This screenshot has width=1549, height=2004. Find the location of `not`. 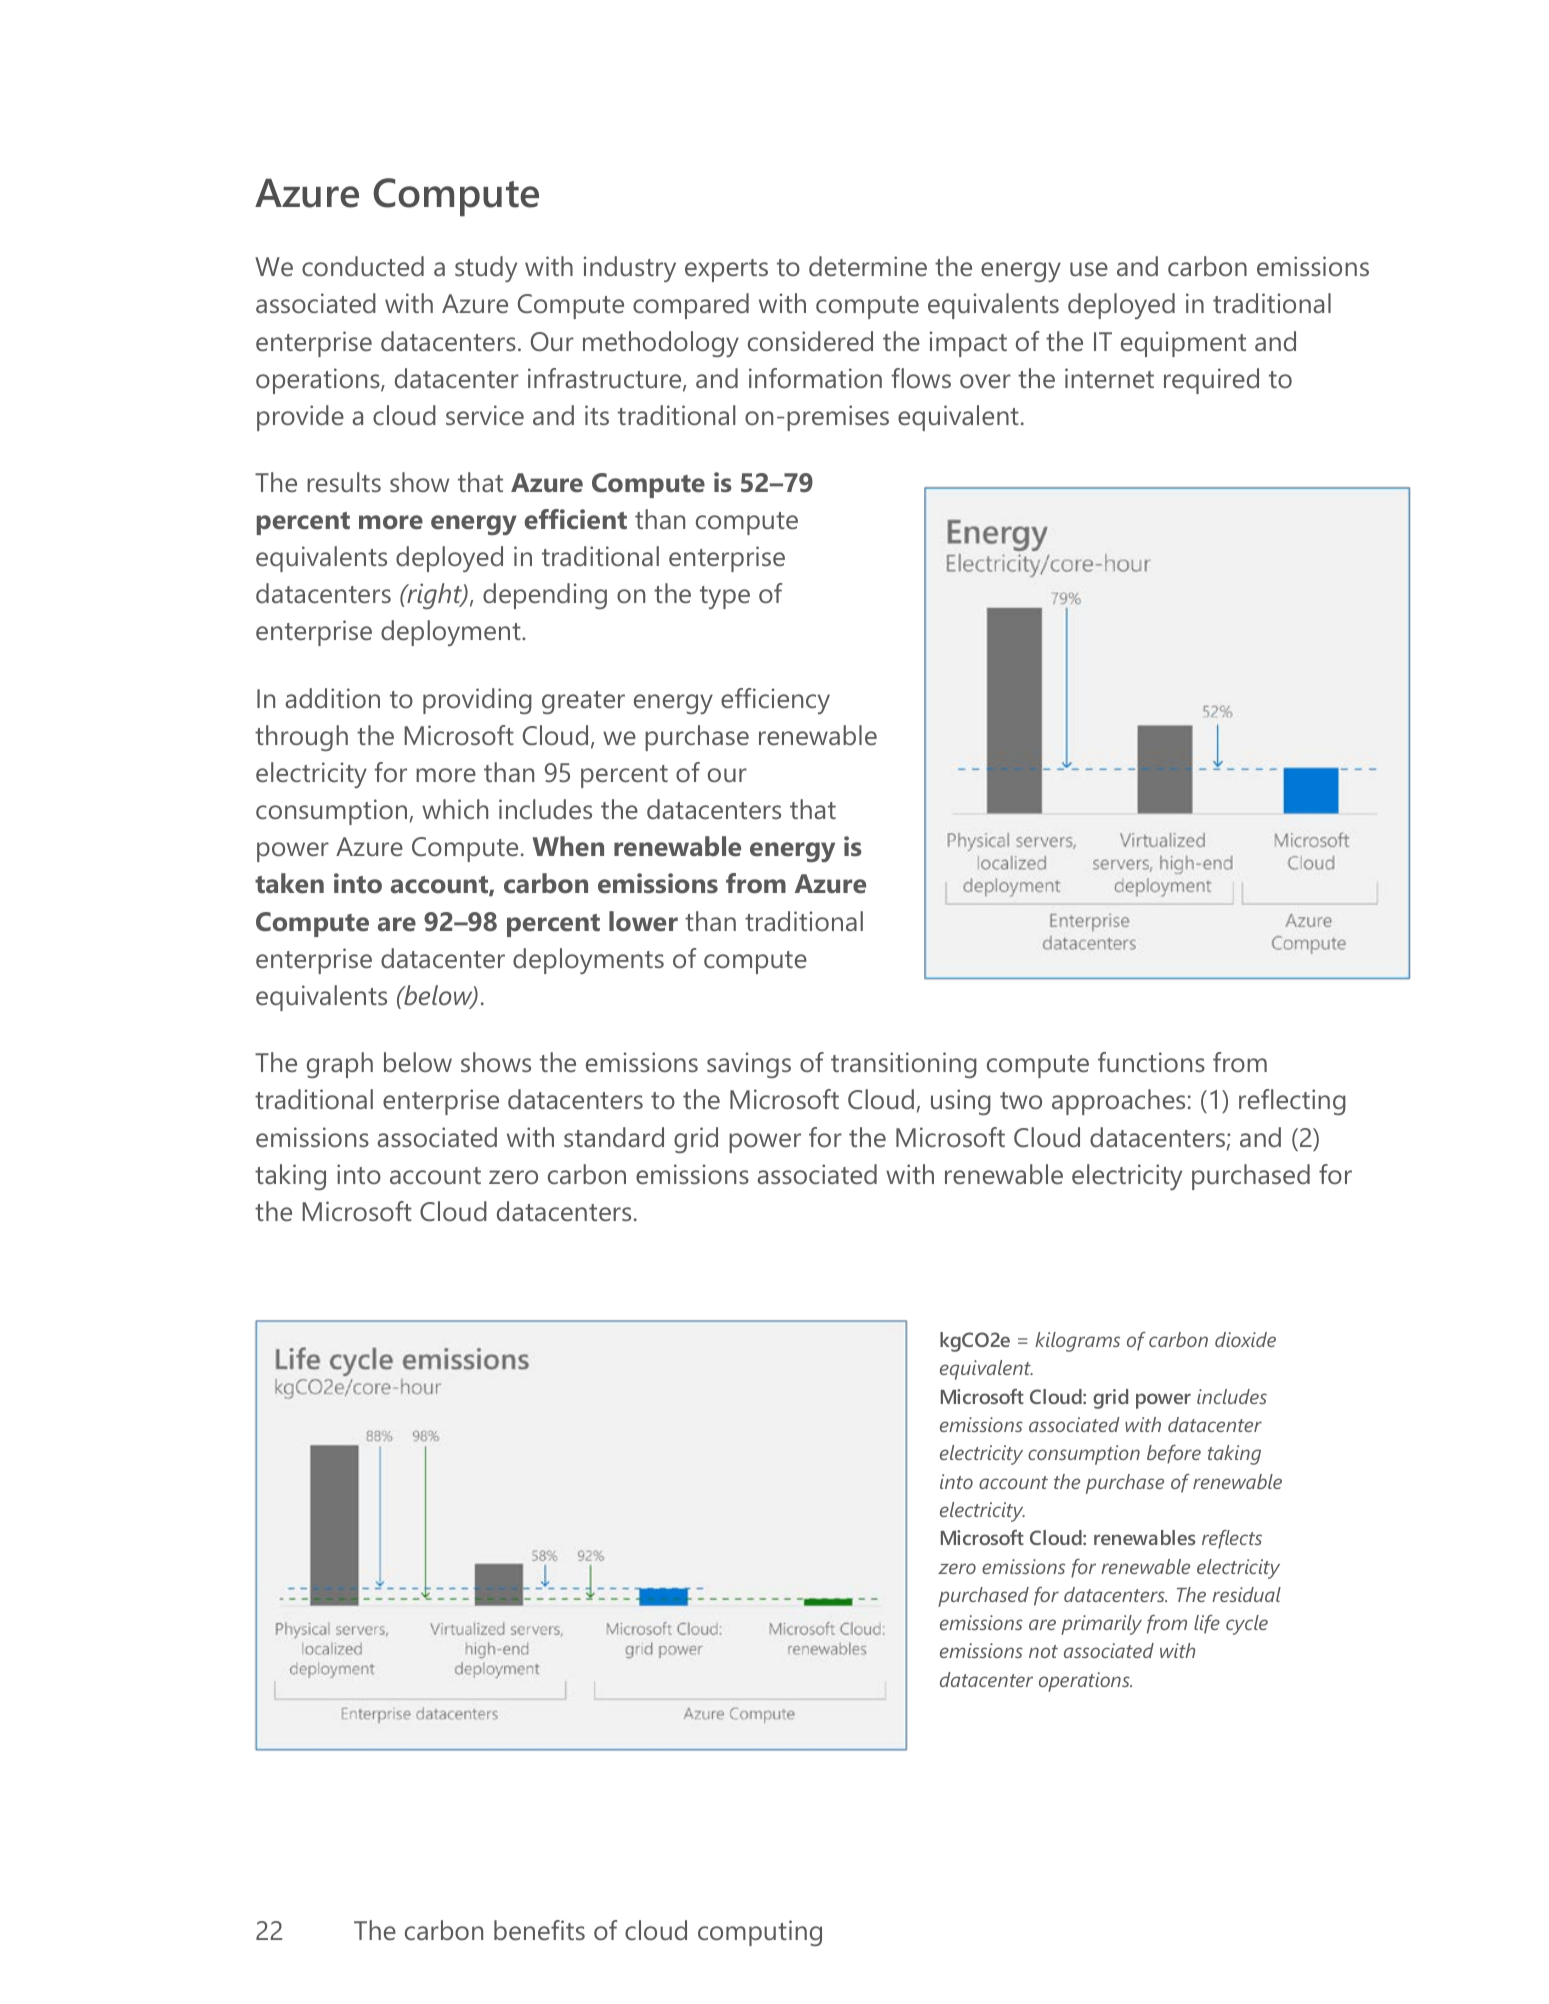

not is located at coordinates (1043, 1651).
